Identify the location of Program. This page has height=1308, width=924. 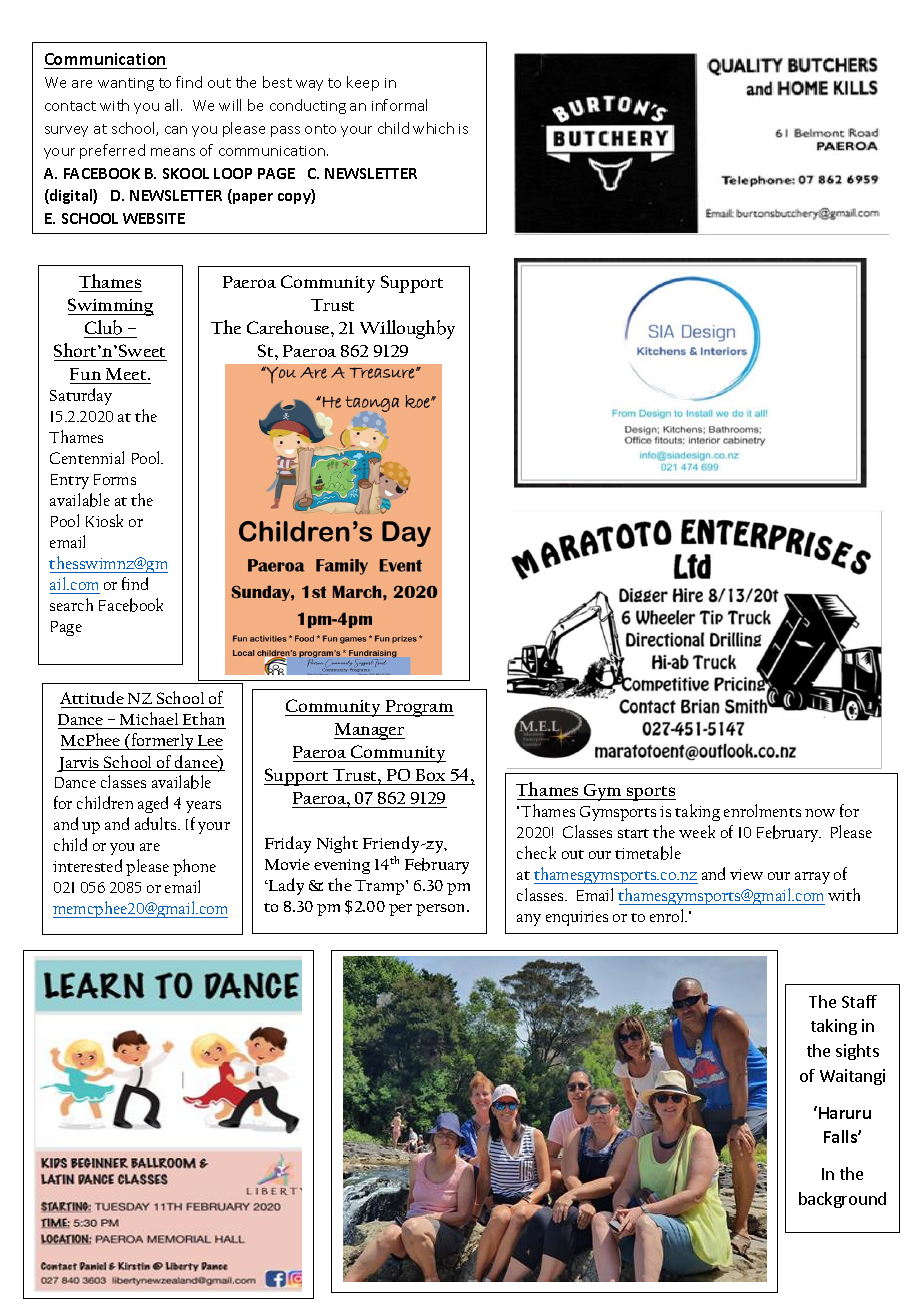
(419, 708).
